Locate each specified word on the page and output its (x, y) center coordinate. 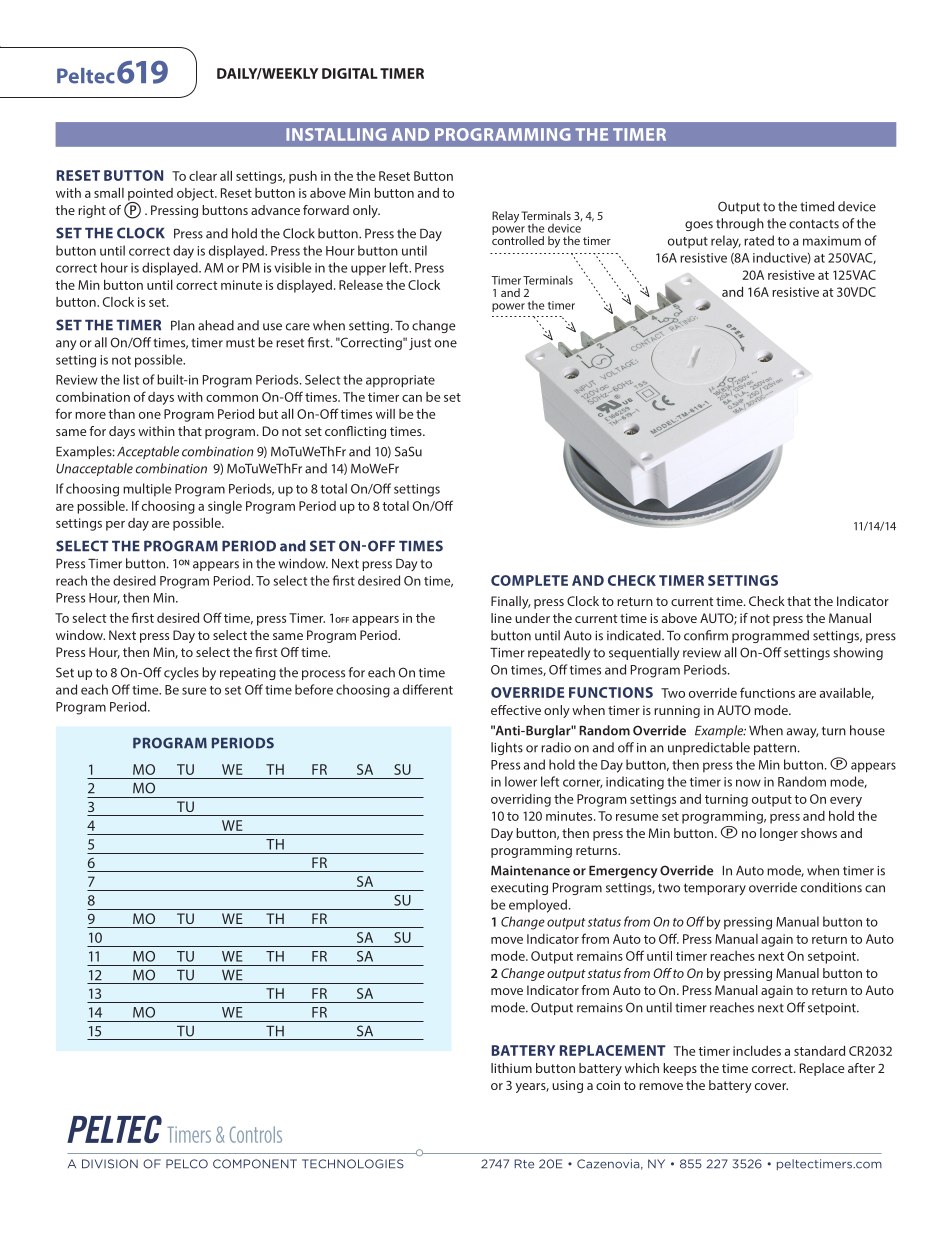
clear (203, 176)
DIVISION (110, 1164)
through (740, 224)
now (748, 783)
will (385, 414)
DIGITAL (350, 73)
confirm (706, 635)
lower (521, 781)
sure (194, 691)
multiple (147, 489)
